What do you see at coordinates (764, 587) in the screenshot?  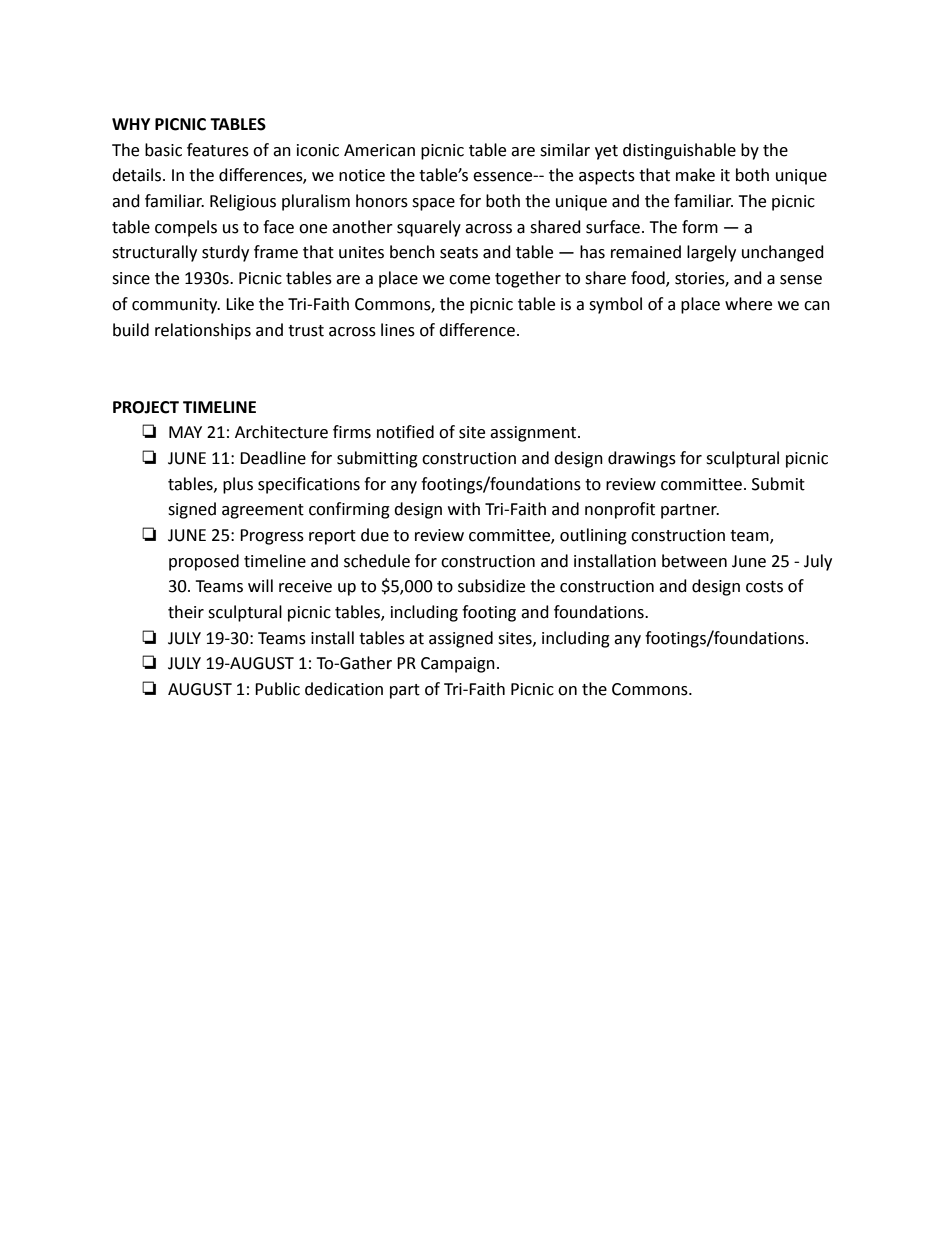 I see `costs` at bounding box center [764, 587].
